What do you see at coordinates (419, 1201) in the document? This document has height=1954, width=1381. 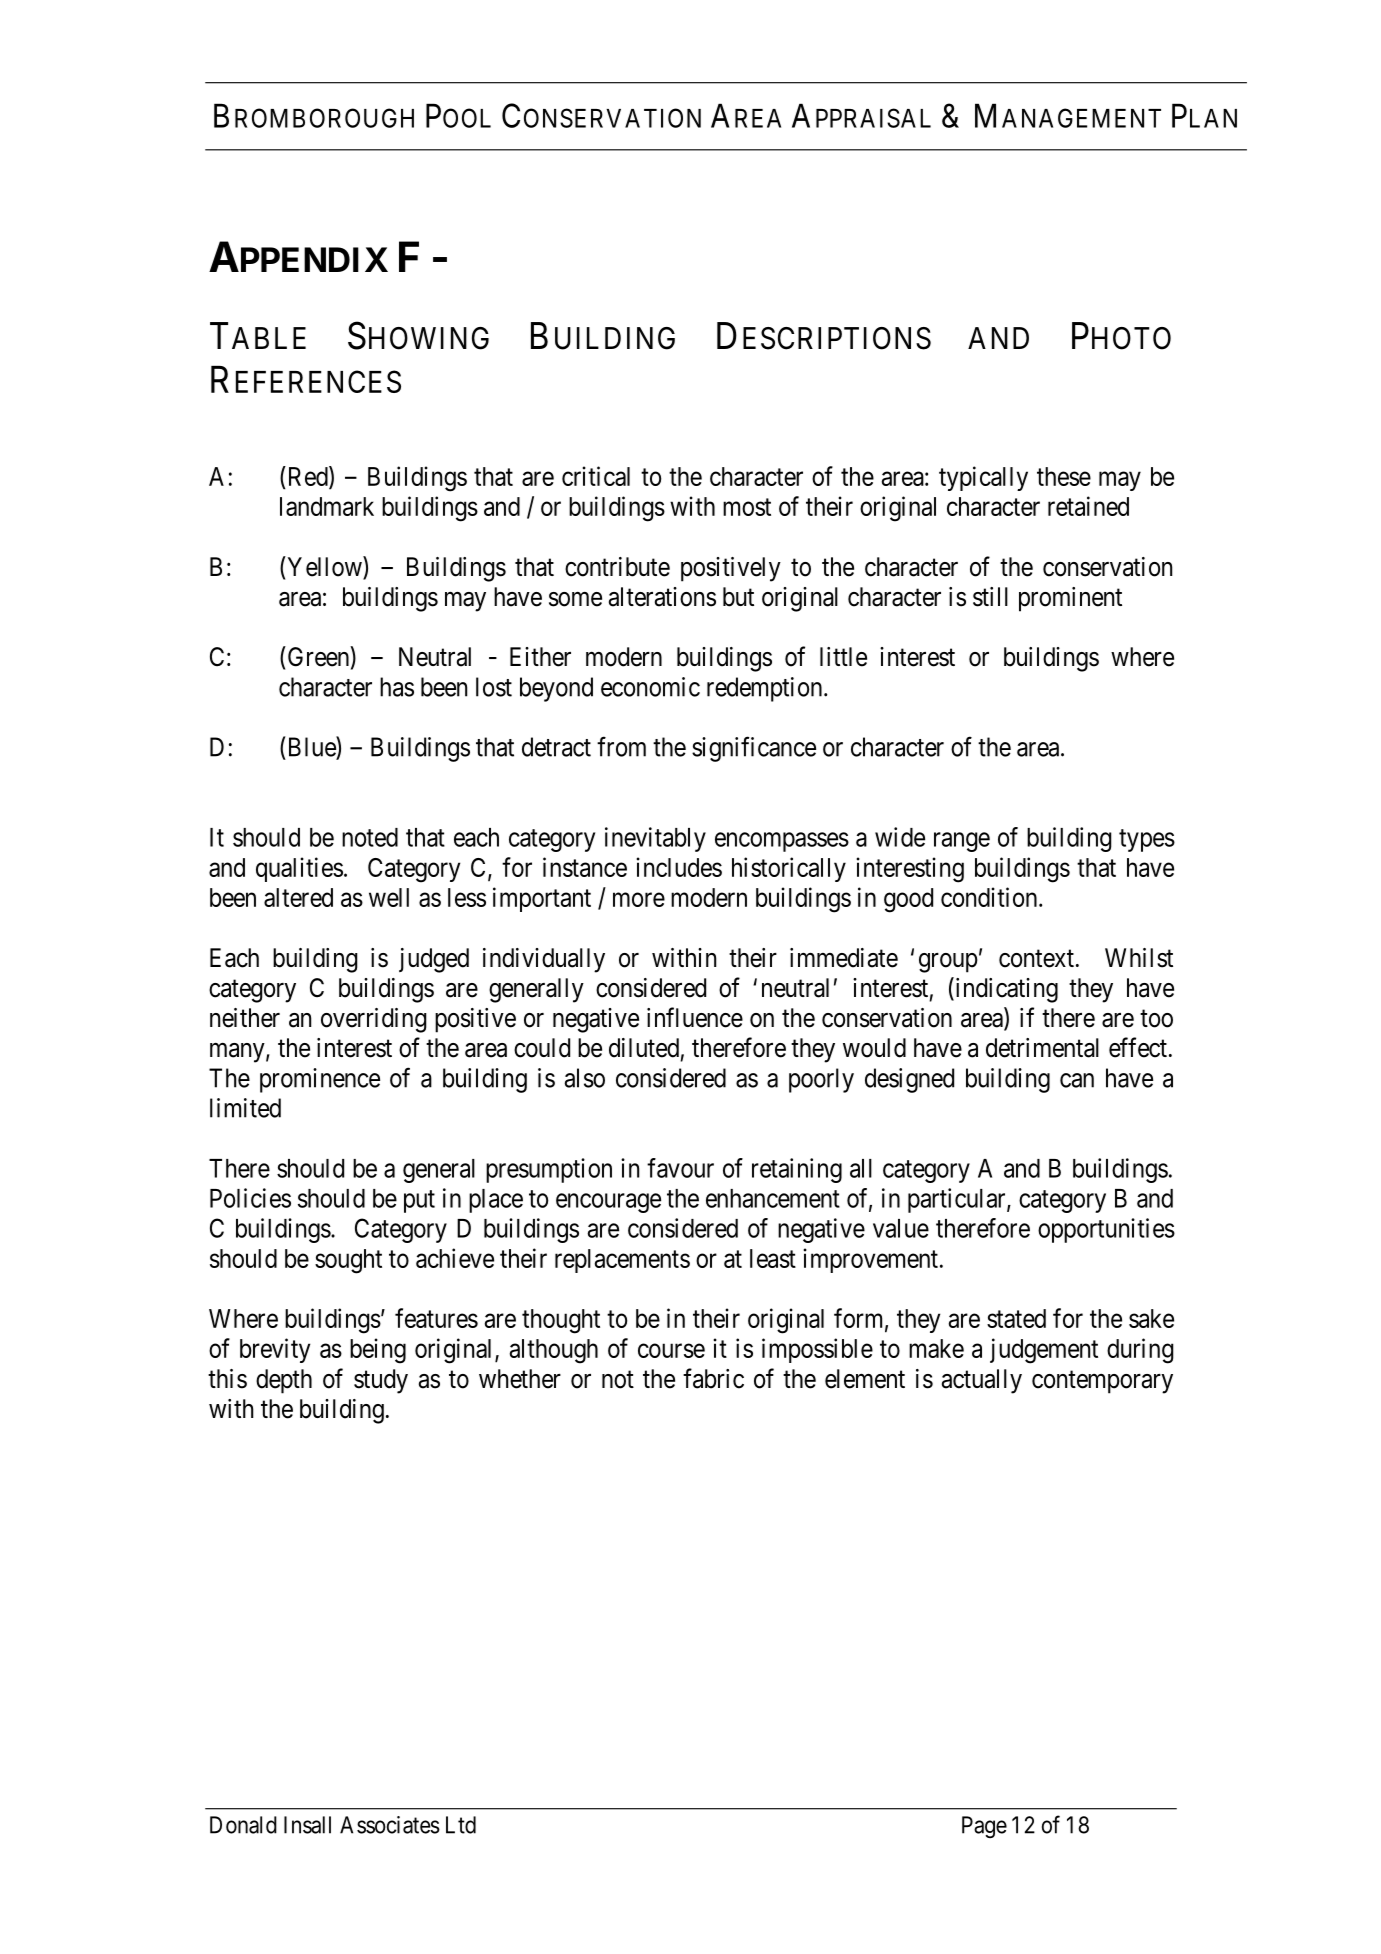 I see `put` at bounding box center [419, 1201].
